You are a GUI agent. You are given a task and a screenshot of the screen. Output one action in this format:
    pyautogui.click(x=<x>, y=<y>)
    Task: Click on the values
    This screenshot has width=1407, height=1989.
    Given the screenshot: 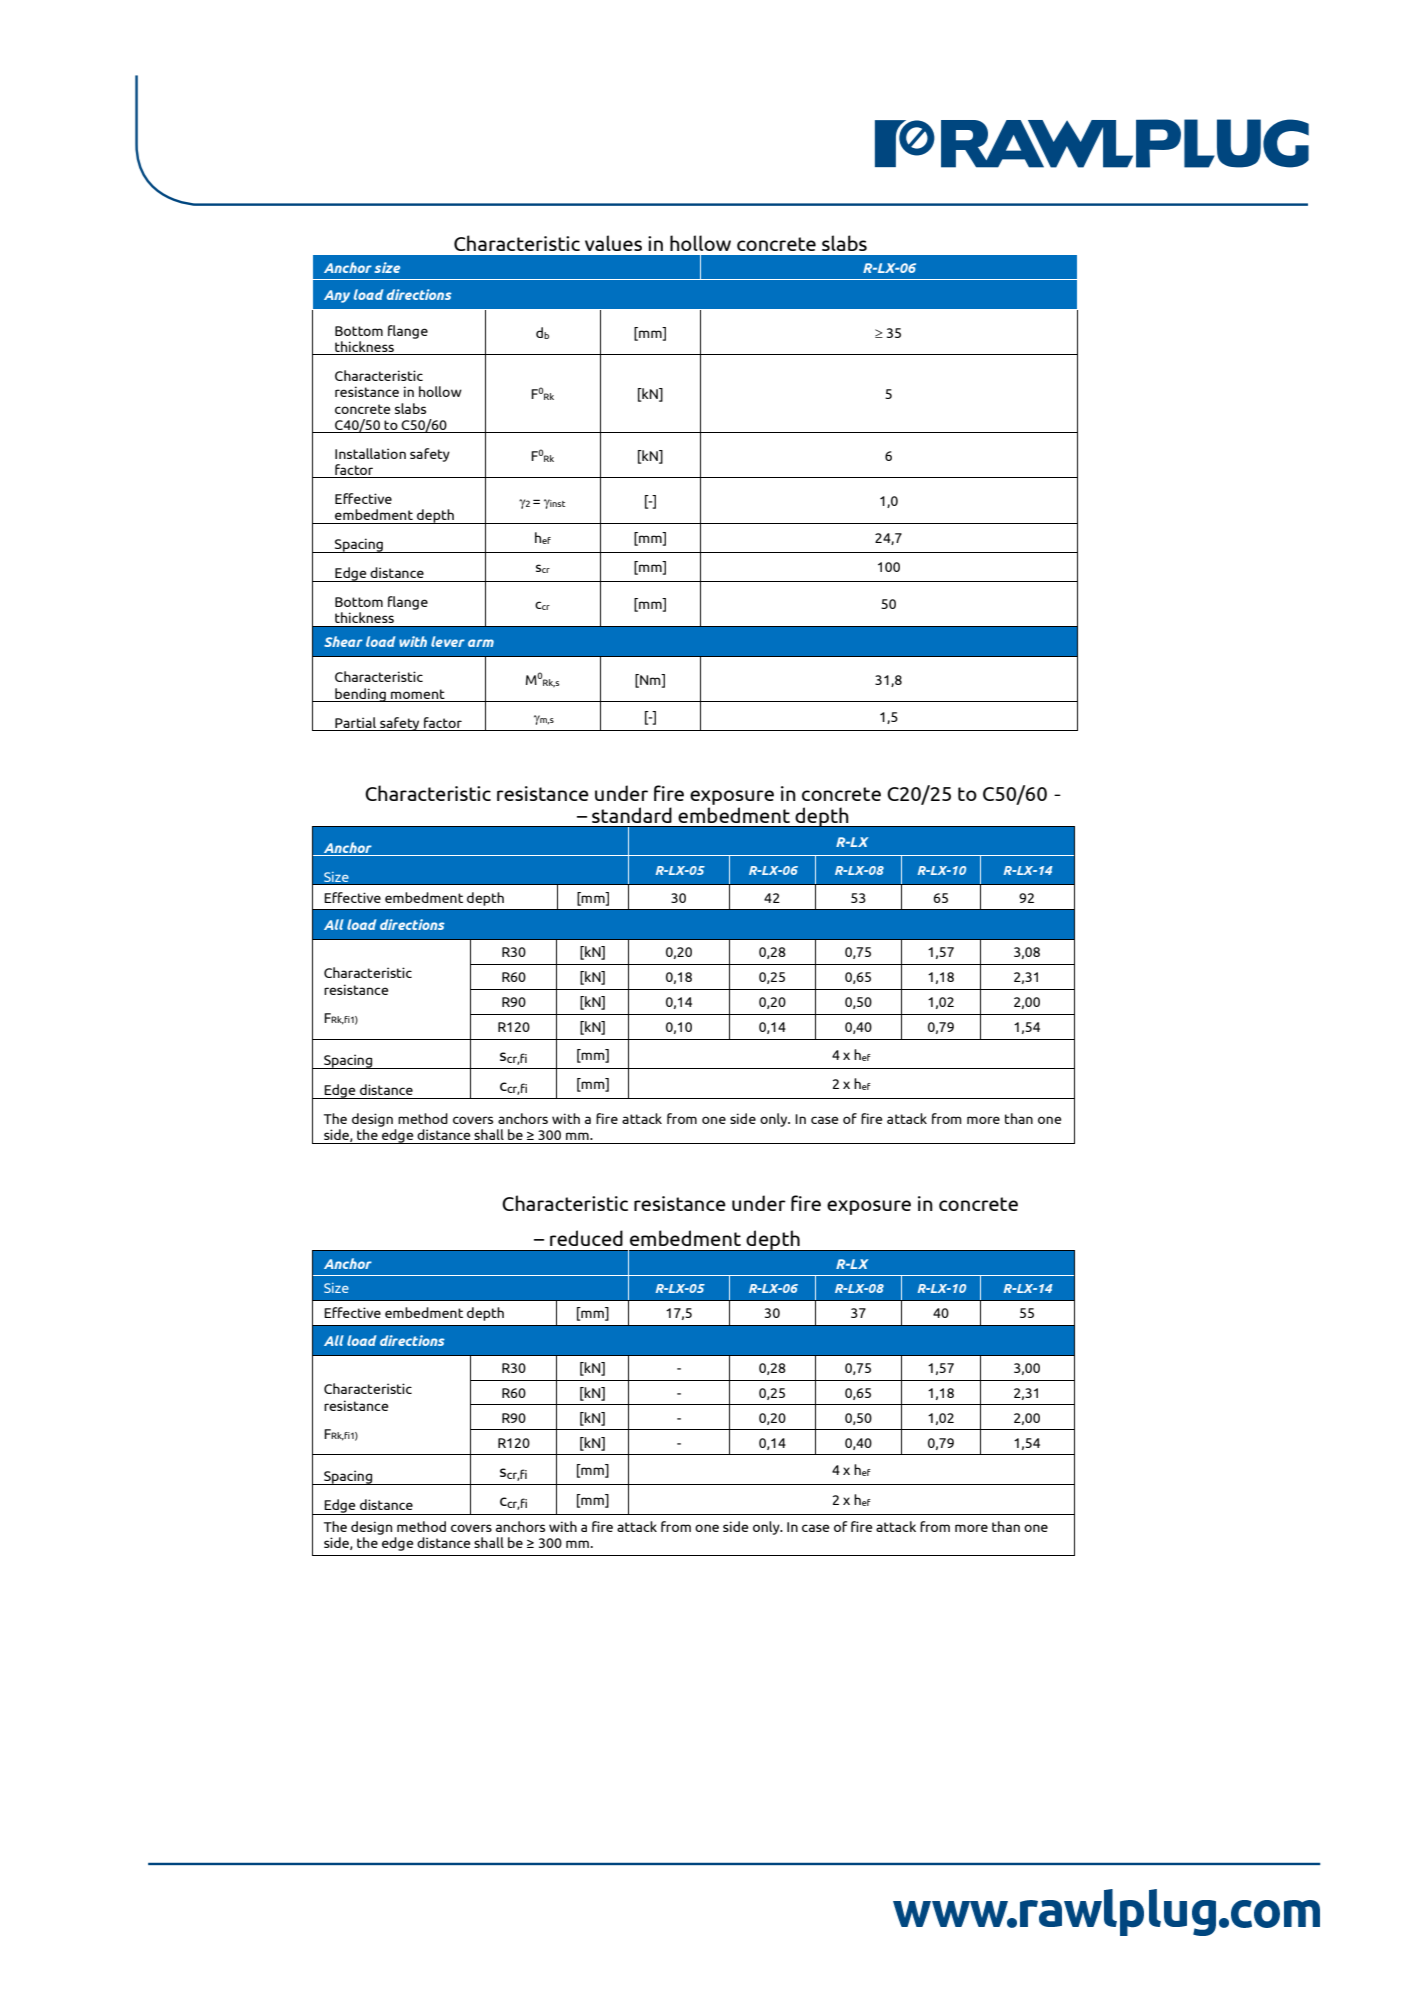 What is the action you would take?
    pyautogui.click(x=613, y=243)
